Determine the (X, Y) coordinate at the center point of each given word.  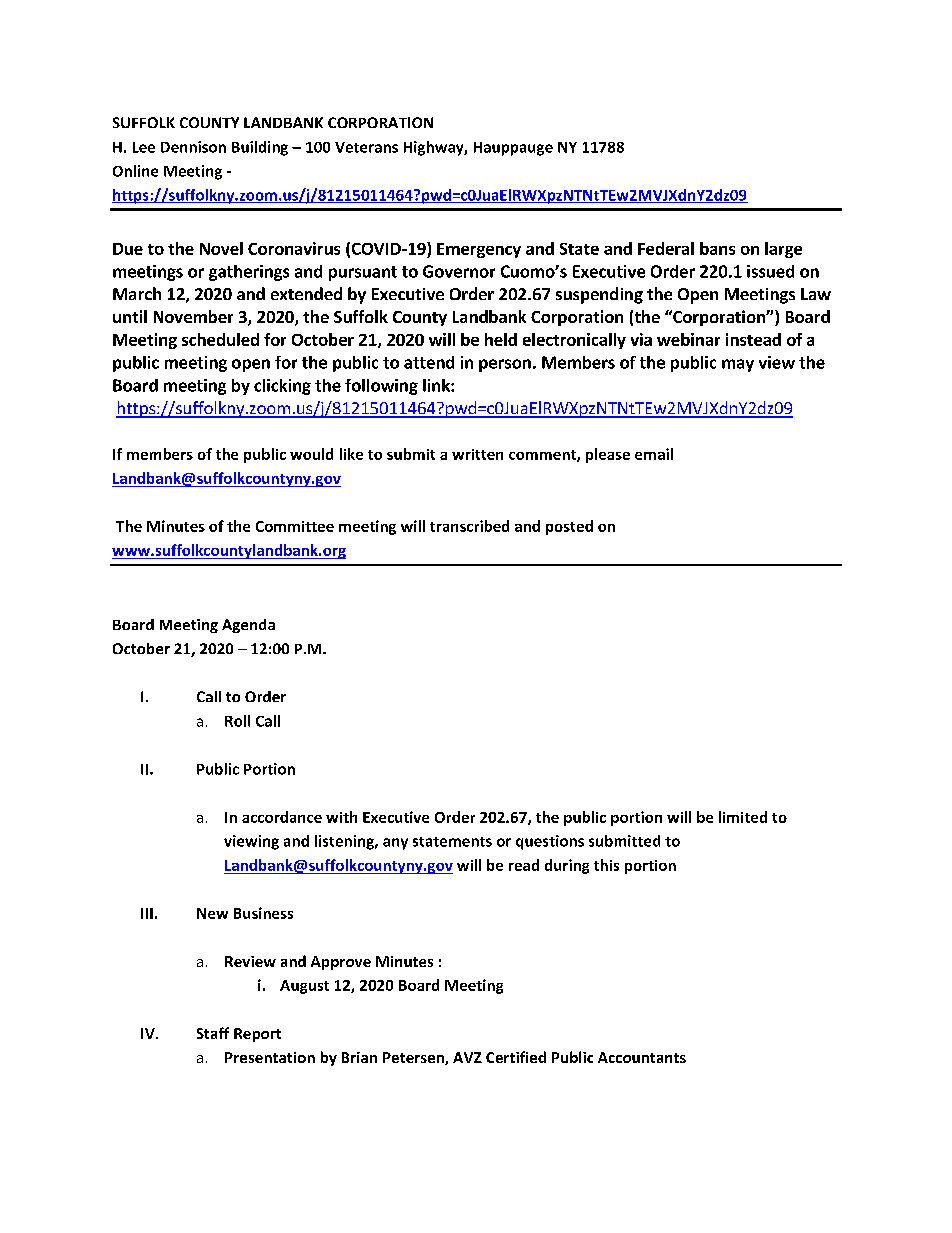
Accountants (642, 1057)
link (437, 385)
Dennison (193, 147)
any (395, 844)
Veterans (366, 147)
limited (743, 817)
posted (569, 527)
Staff (213, 1033)
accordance (282, 817)
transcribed (469, 526)
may (738, 365)
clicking (282, 387)
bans (717, 248)
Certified (516, 1057)
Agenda (248, 626)
